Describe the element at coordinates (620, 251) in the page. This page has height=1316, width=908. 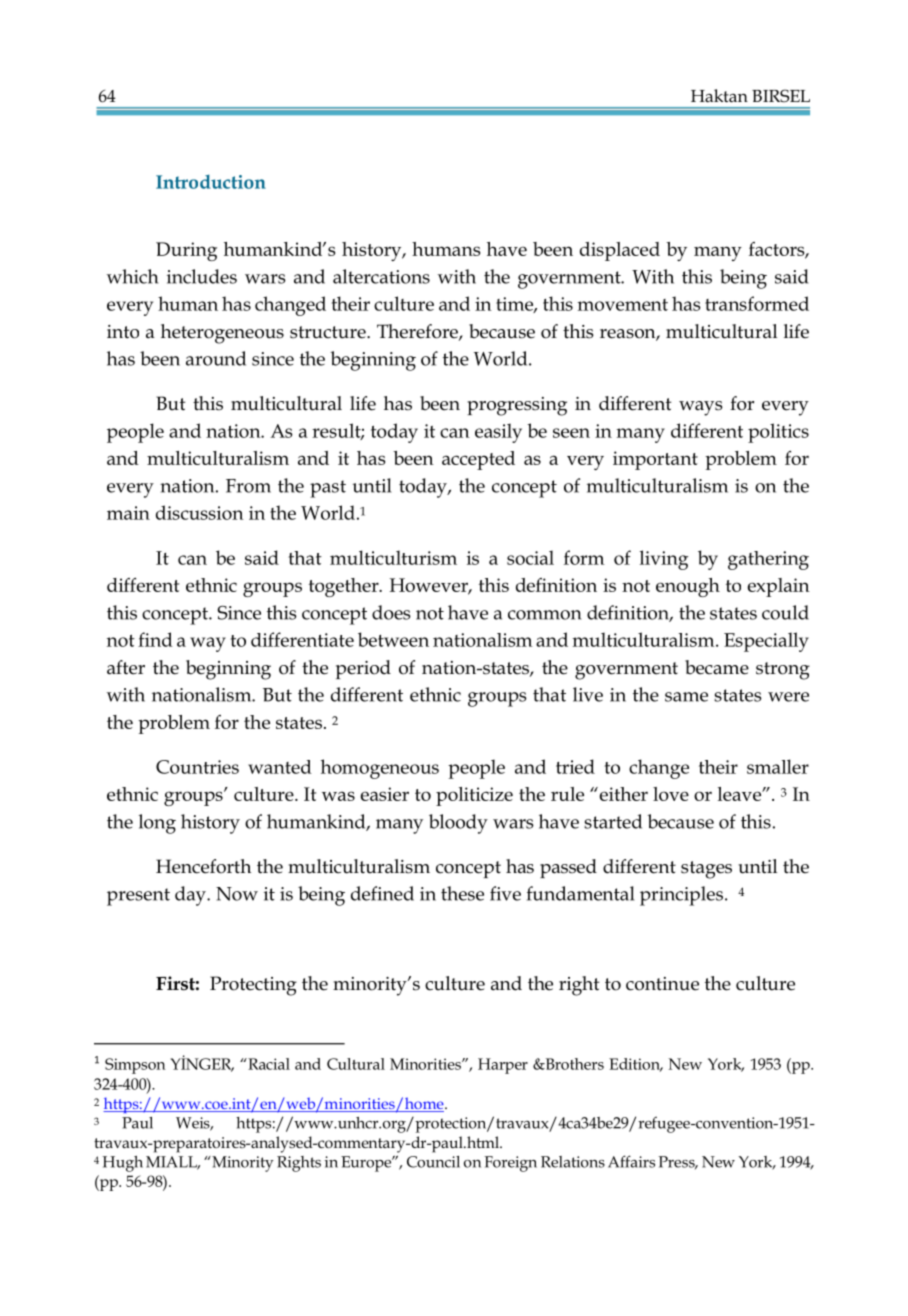
I see `displaced` at that location.
